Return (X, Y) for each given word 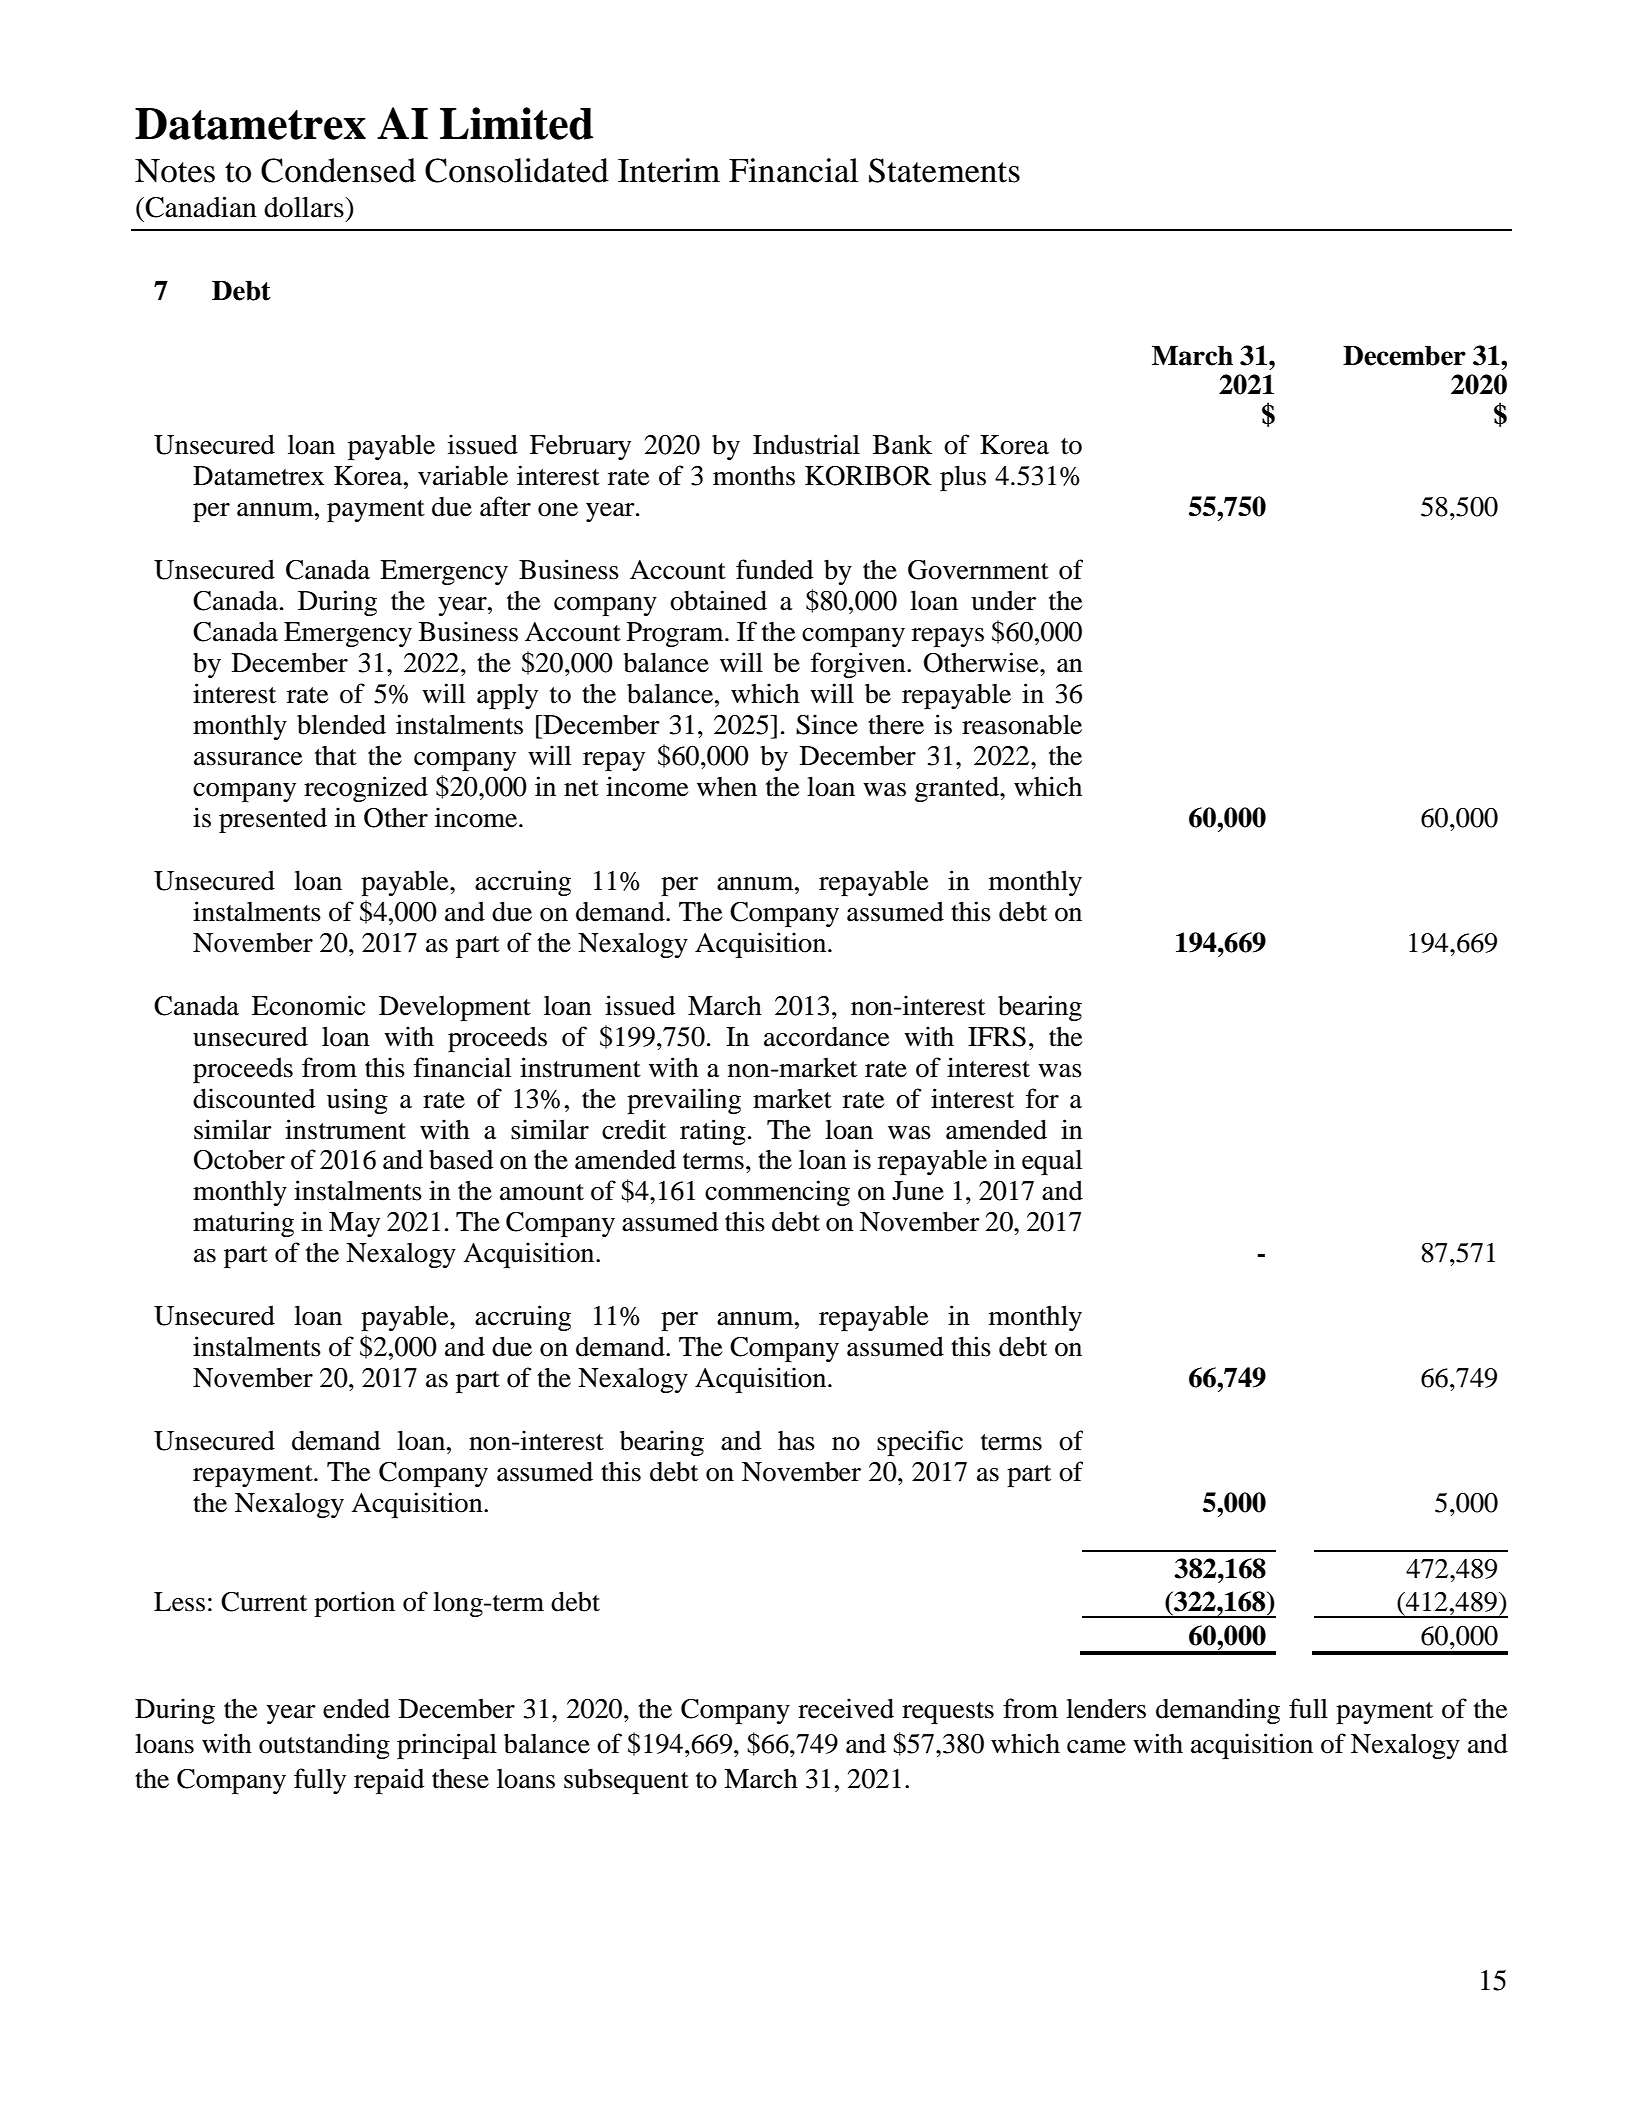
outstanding (324, 1746)
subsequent (626, 1781)
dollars (305, 207)
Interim (669, 170)
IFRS (997, 1037)
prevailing (684, 1101)
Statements (944, 170)
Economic (308, 1005)
